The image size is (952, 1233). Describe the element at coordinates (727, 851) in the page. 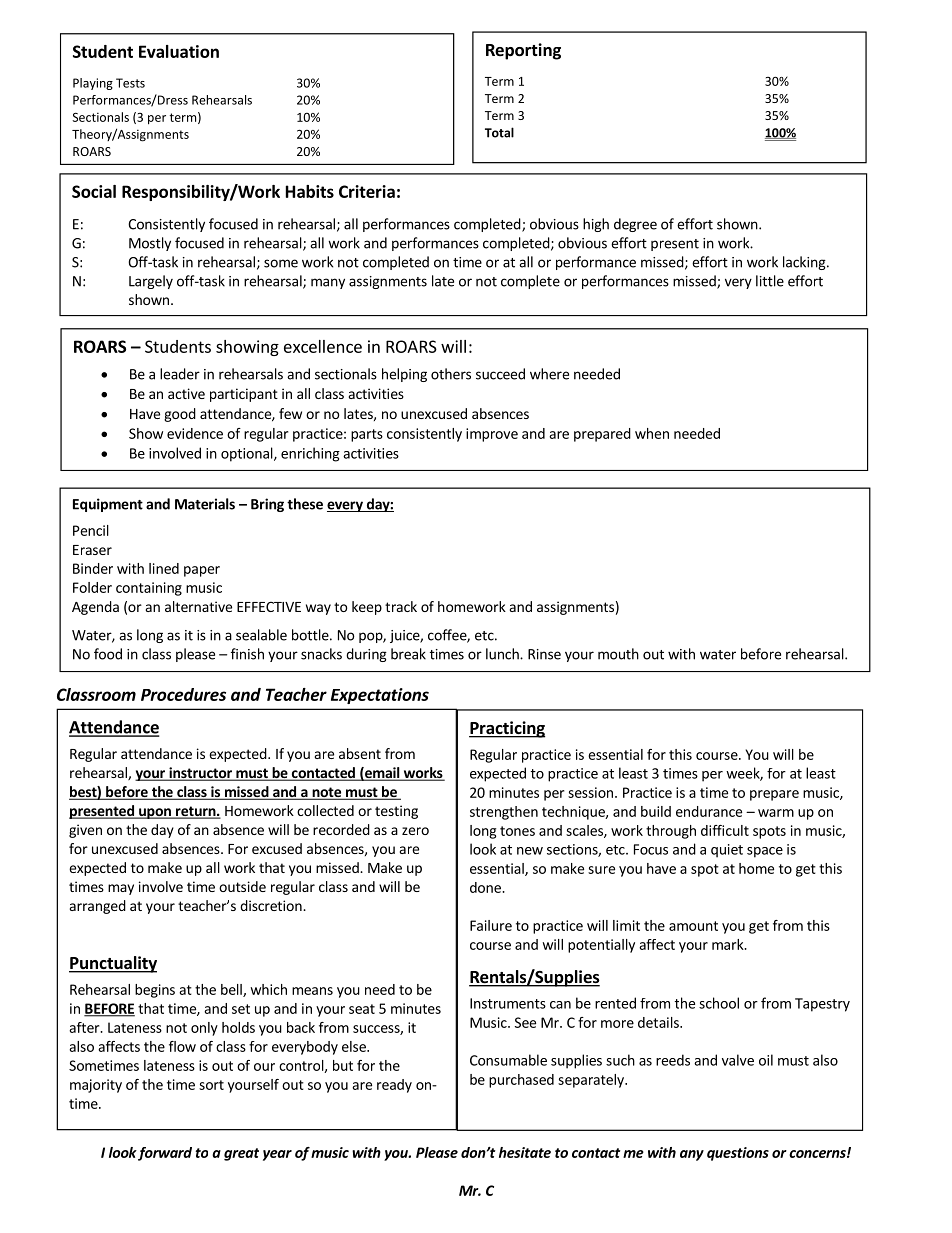

I see `quiet` at that location.
